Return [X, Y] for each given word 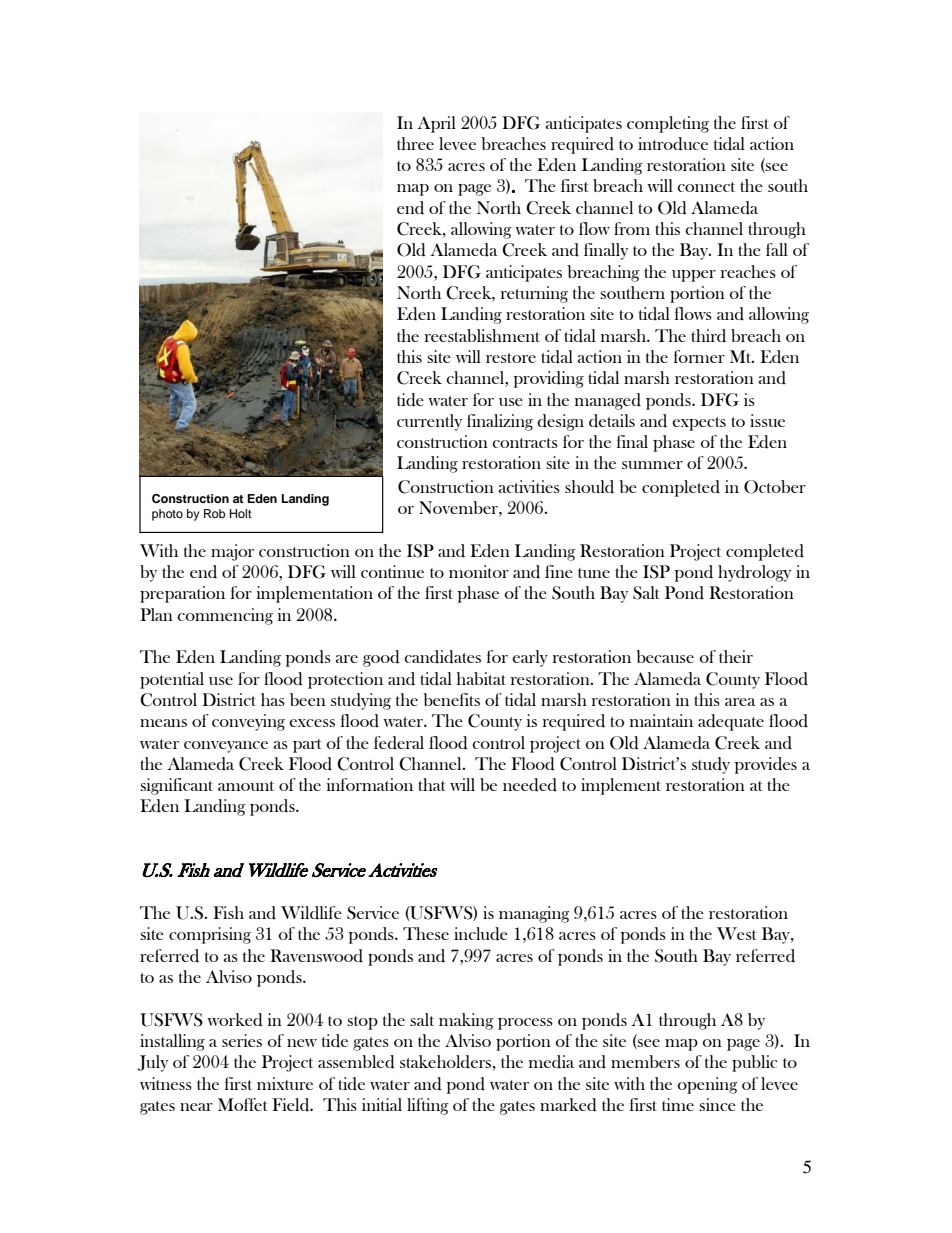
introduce [673, 144]
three [415, 143]
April [436, 124]
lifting [428, 1106]
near [196, 1107]
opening [708, 1085]
